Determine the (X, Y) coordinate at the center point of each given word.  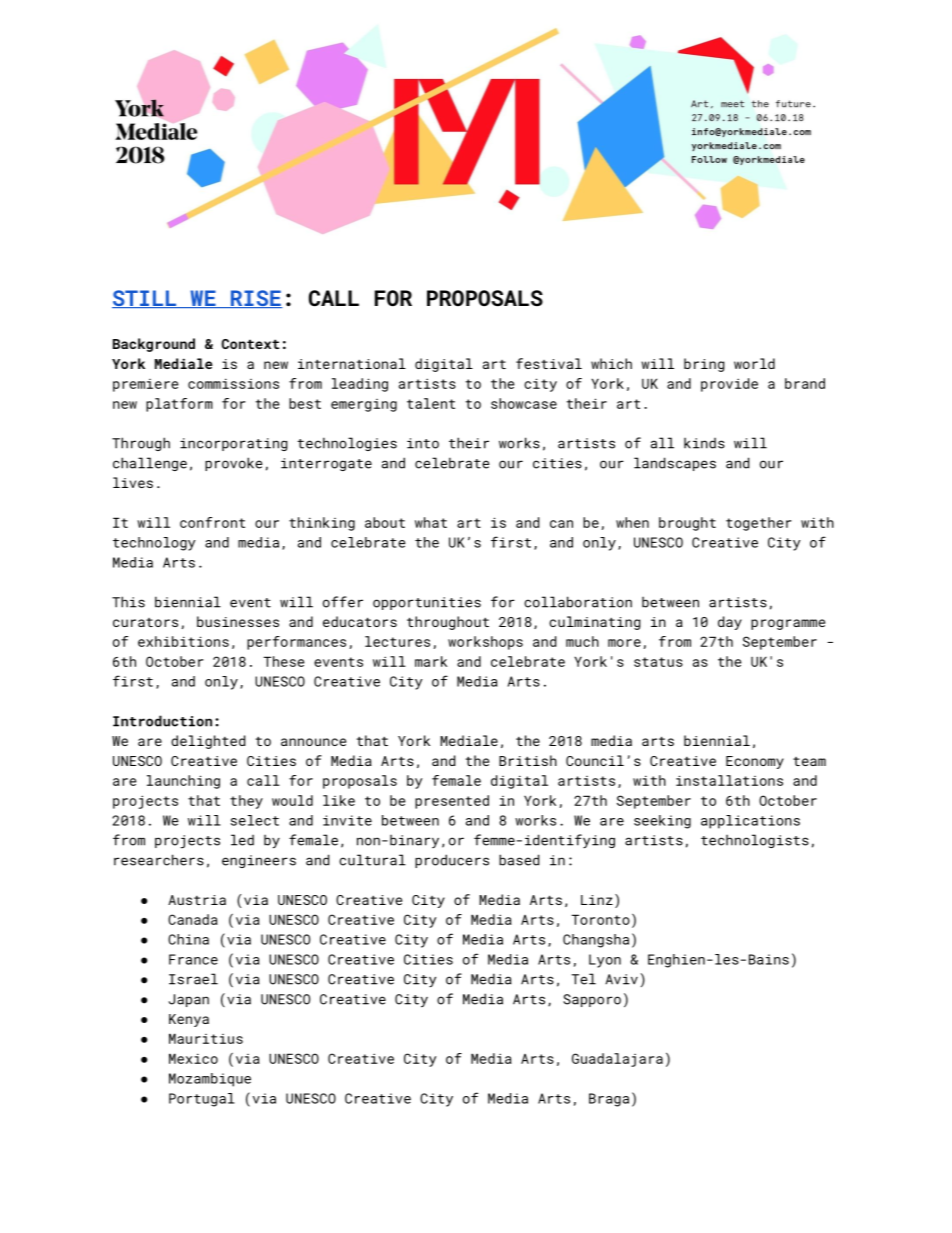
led (242, 840)
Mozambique (210, 1080)
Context (250, 344)
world (754, 363)
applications (750, 822)
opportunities (427, 603)
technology (154, 544)
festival (549, 363)
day (730, 623)
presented (452, 802)
